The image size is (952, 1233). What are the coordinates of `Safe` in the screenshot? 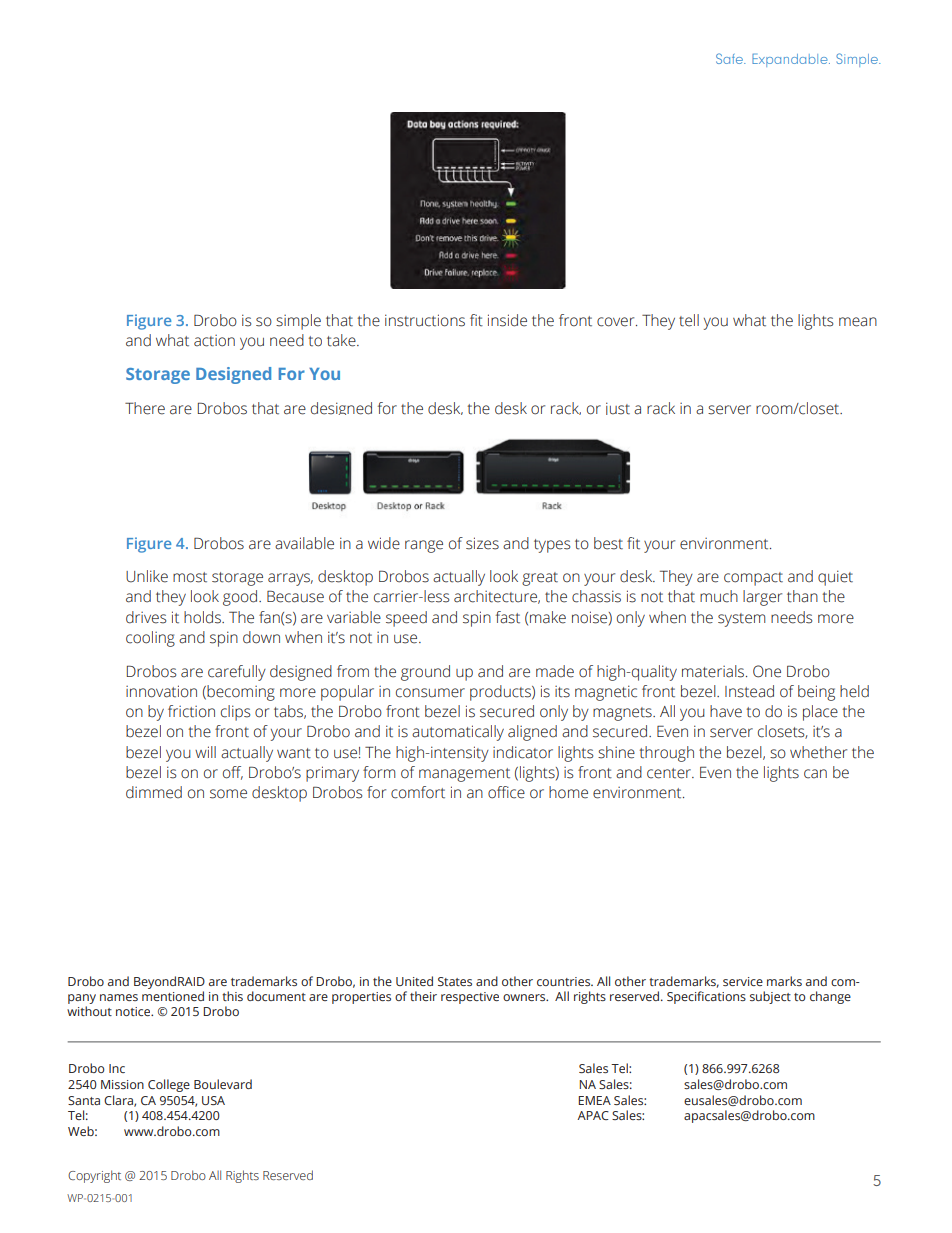 It's located at (730, 58).
